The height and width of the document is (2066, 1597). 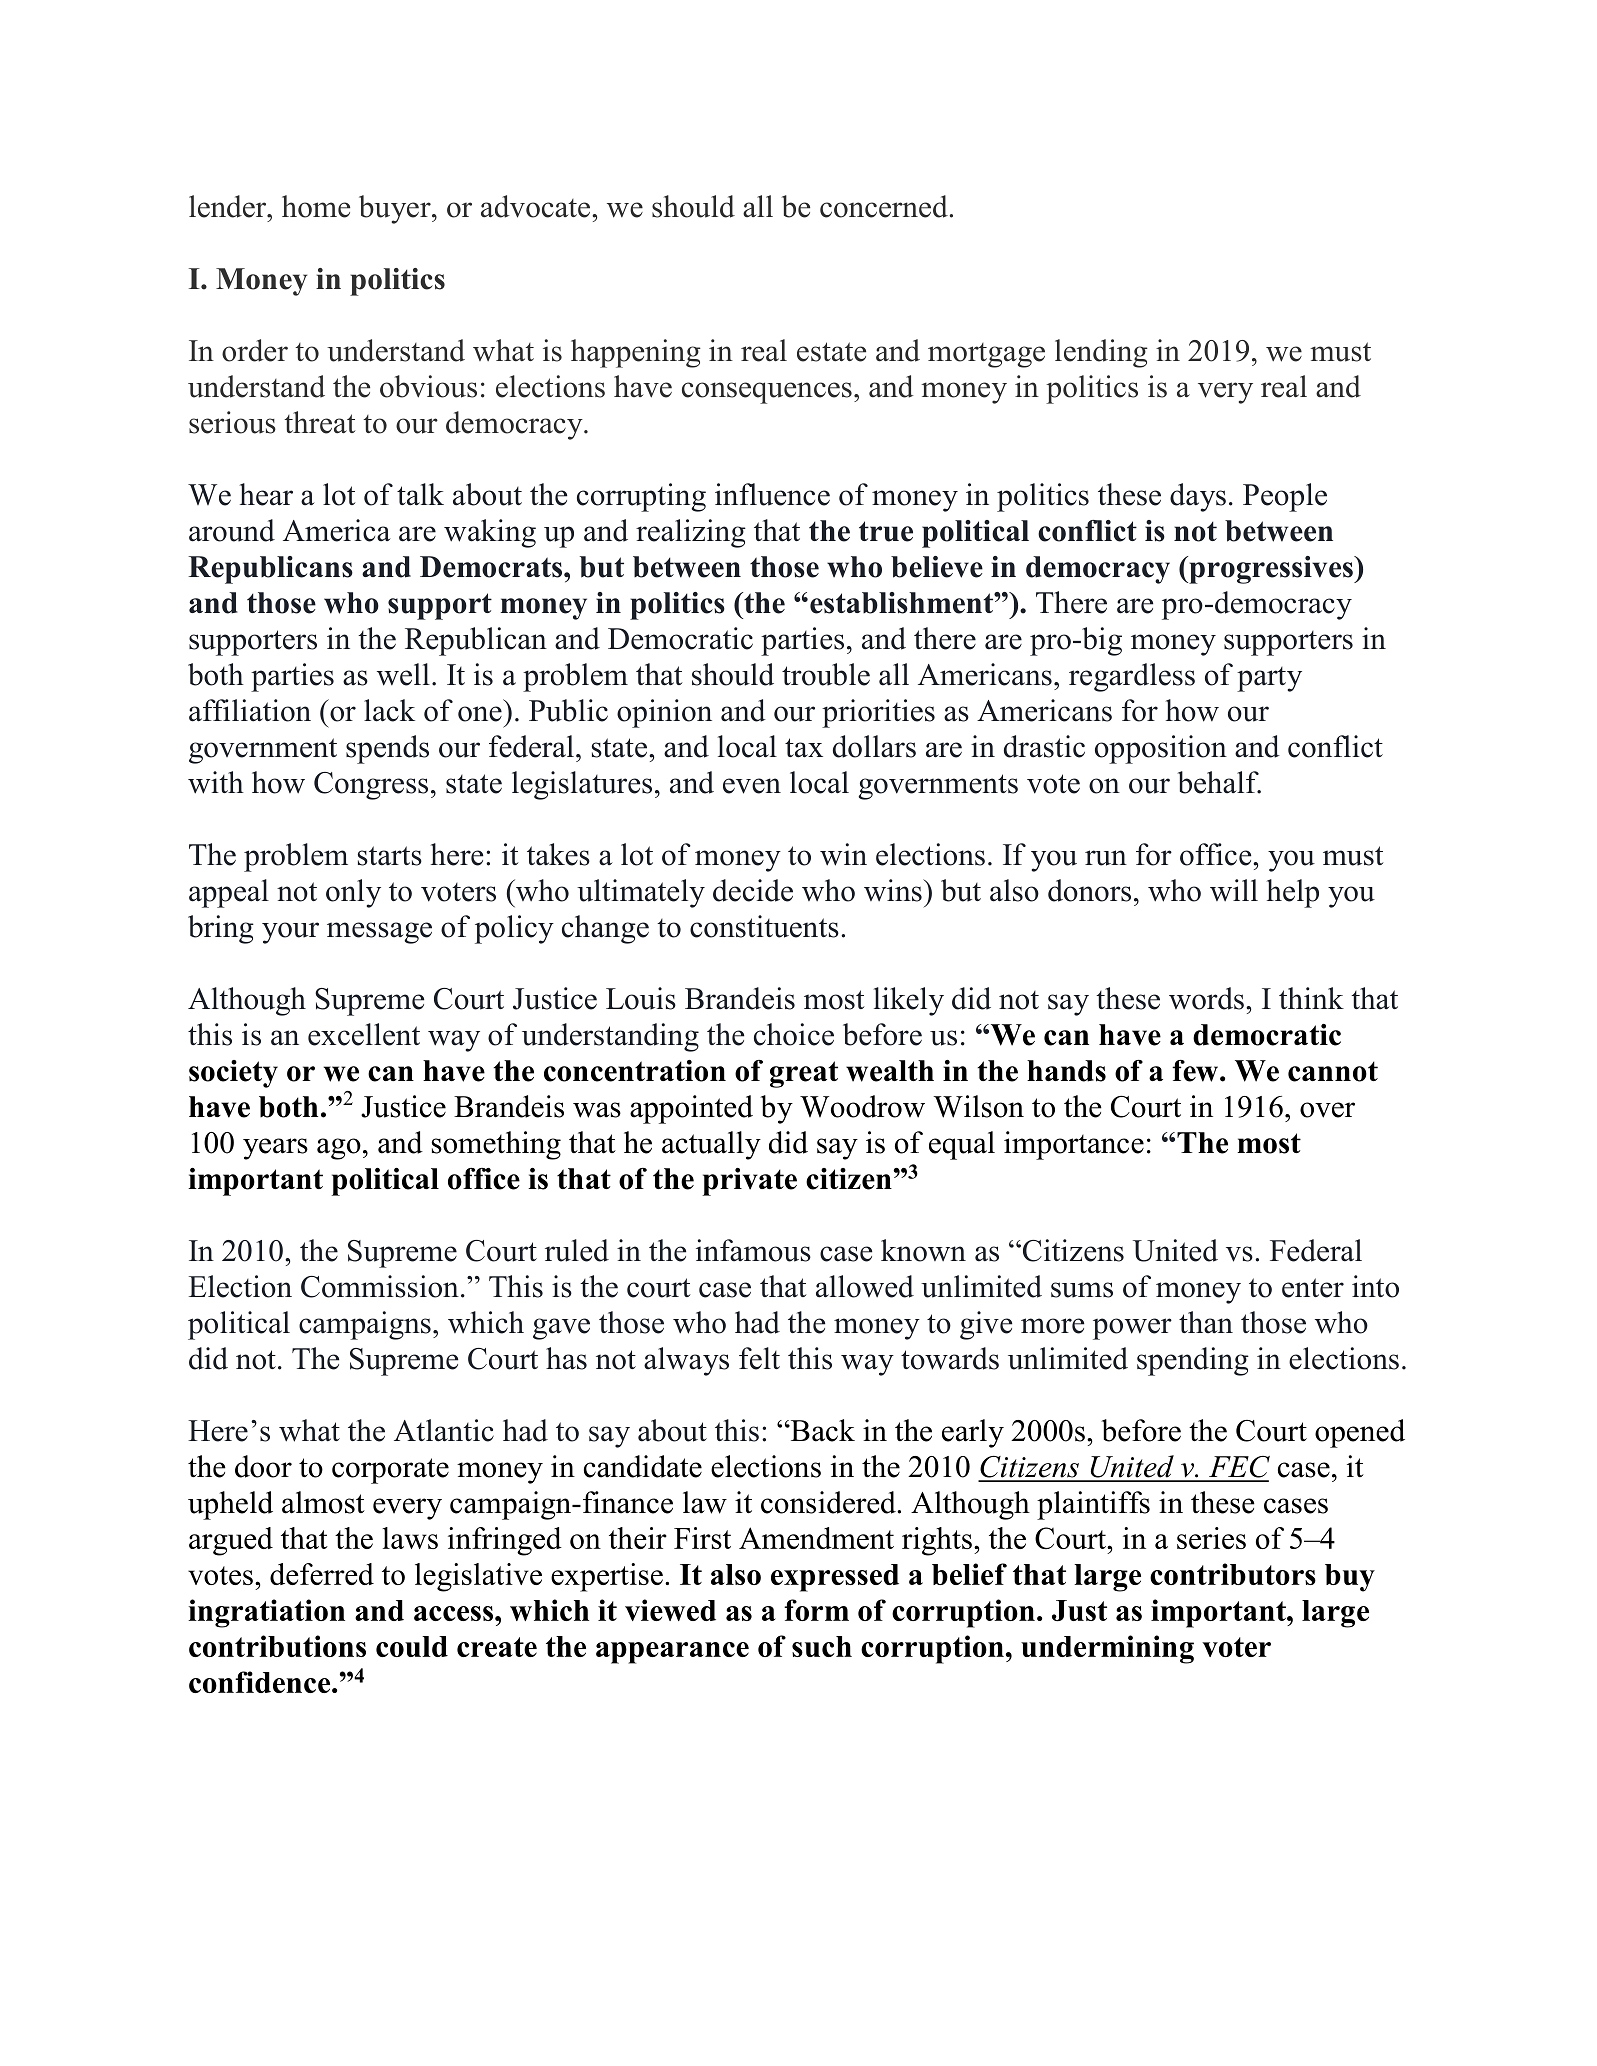 What do you see at coordinates (816, 1610) in the document?
I see `form` at bounding box center [816, 1610].
